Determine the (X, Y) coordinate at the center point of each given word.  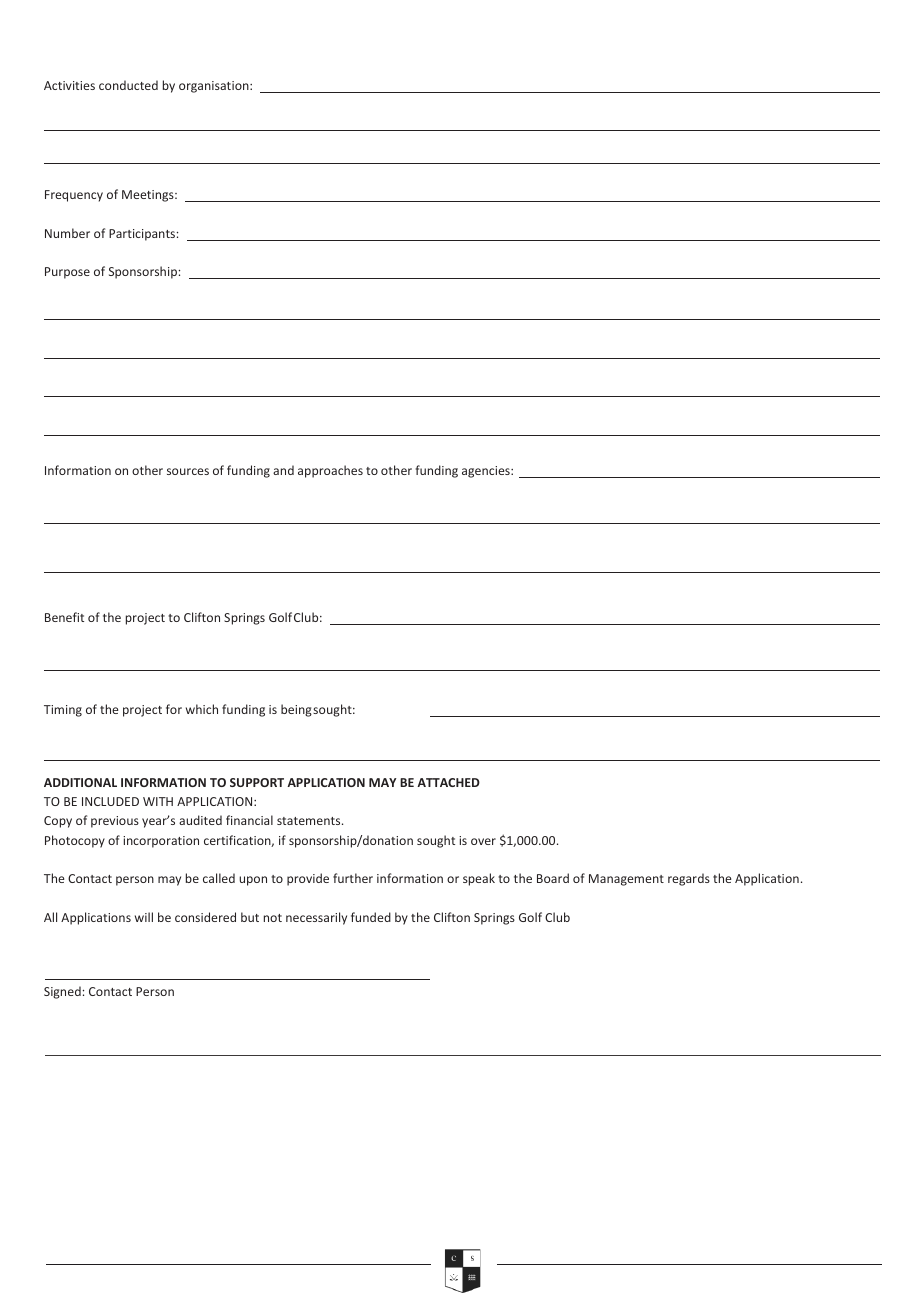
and (283, 470)
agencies (487, 472)
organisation (215, 87)
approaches (330, 471)
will (144, 917)
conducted (128, 85)
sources (188, 471)
